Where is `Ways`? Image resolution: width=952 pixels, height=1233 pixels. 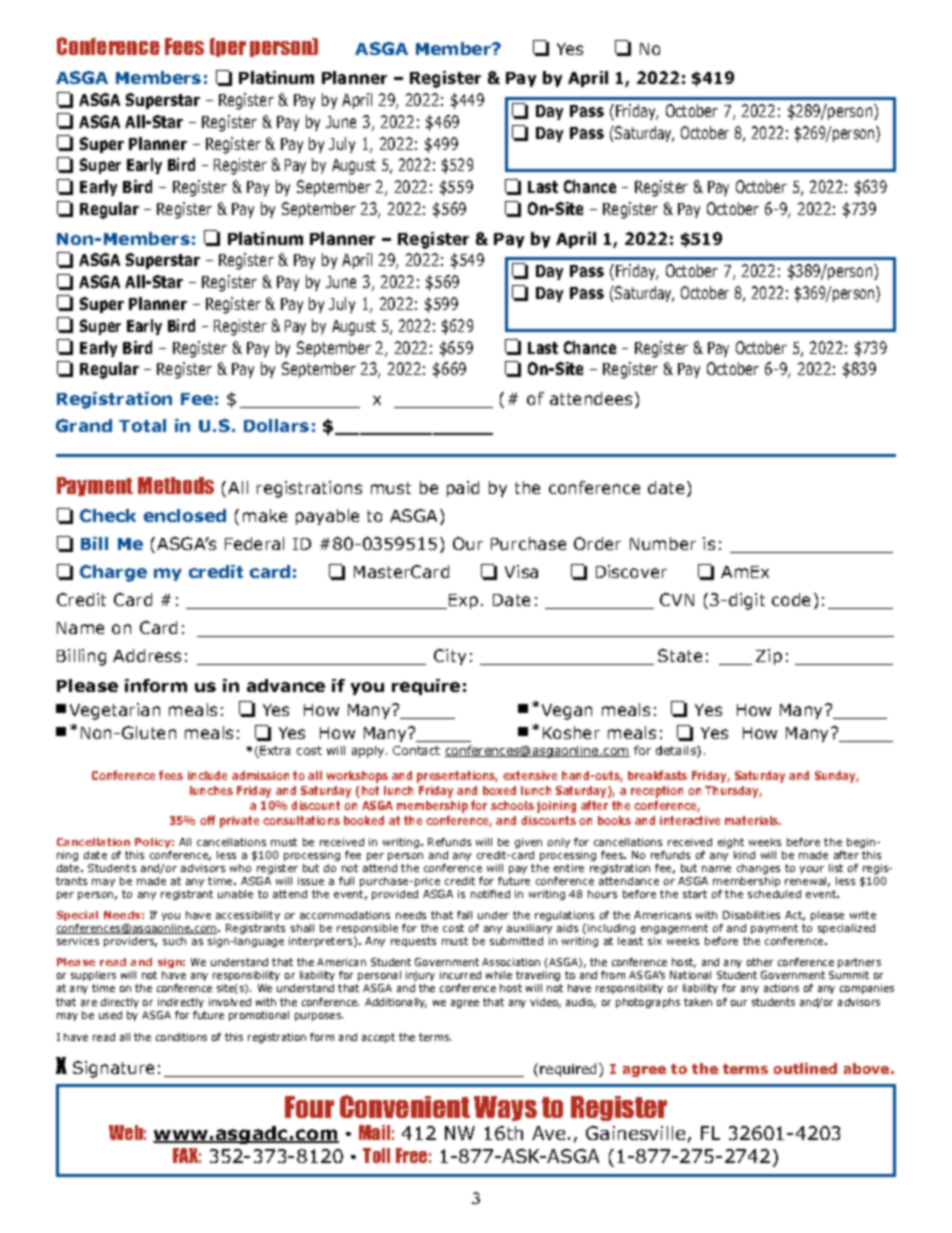
Ways is located at coordinates (505, 1108).
